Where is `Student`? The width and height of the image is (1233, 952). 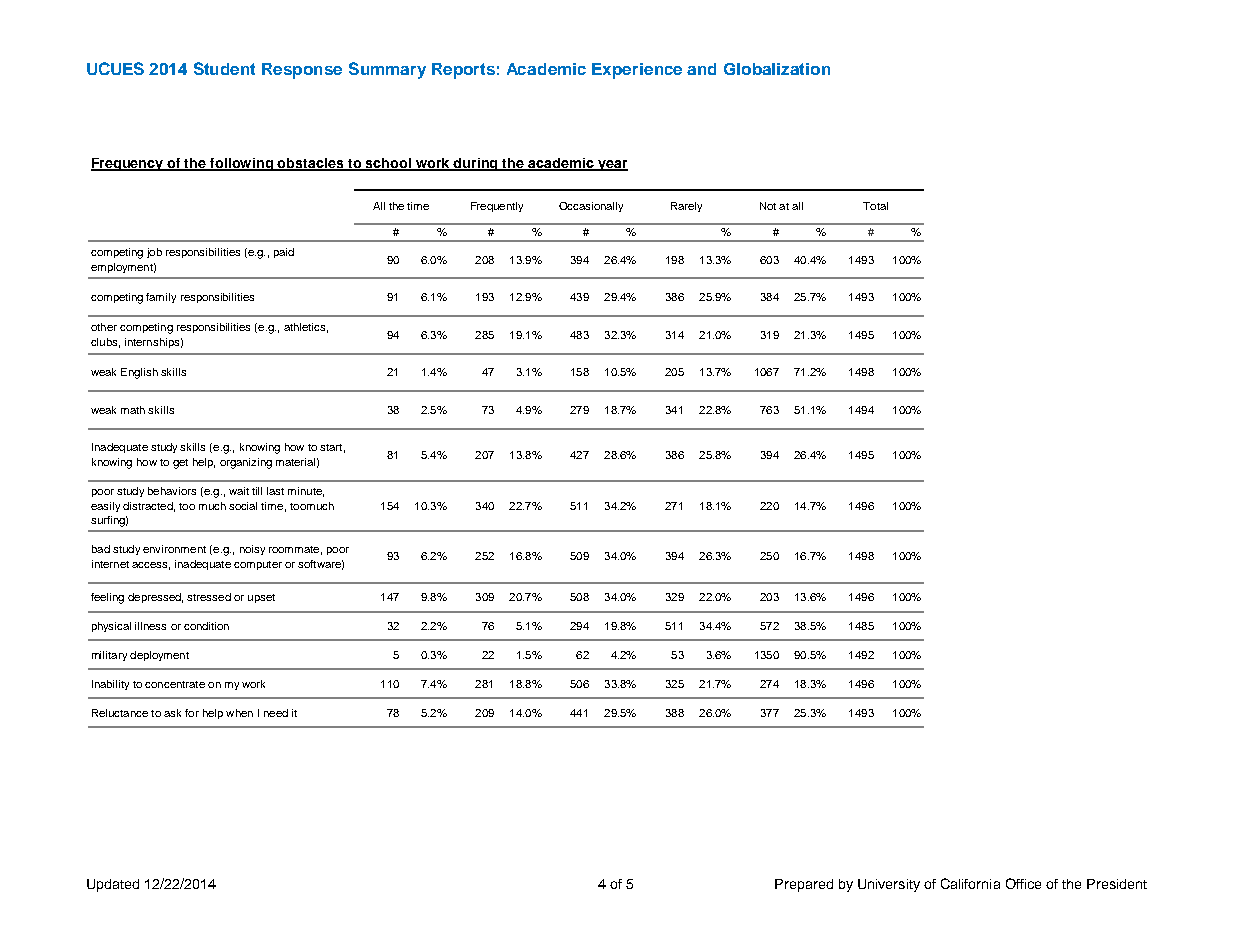 Student is located at coordinates (224, 68).
